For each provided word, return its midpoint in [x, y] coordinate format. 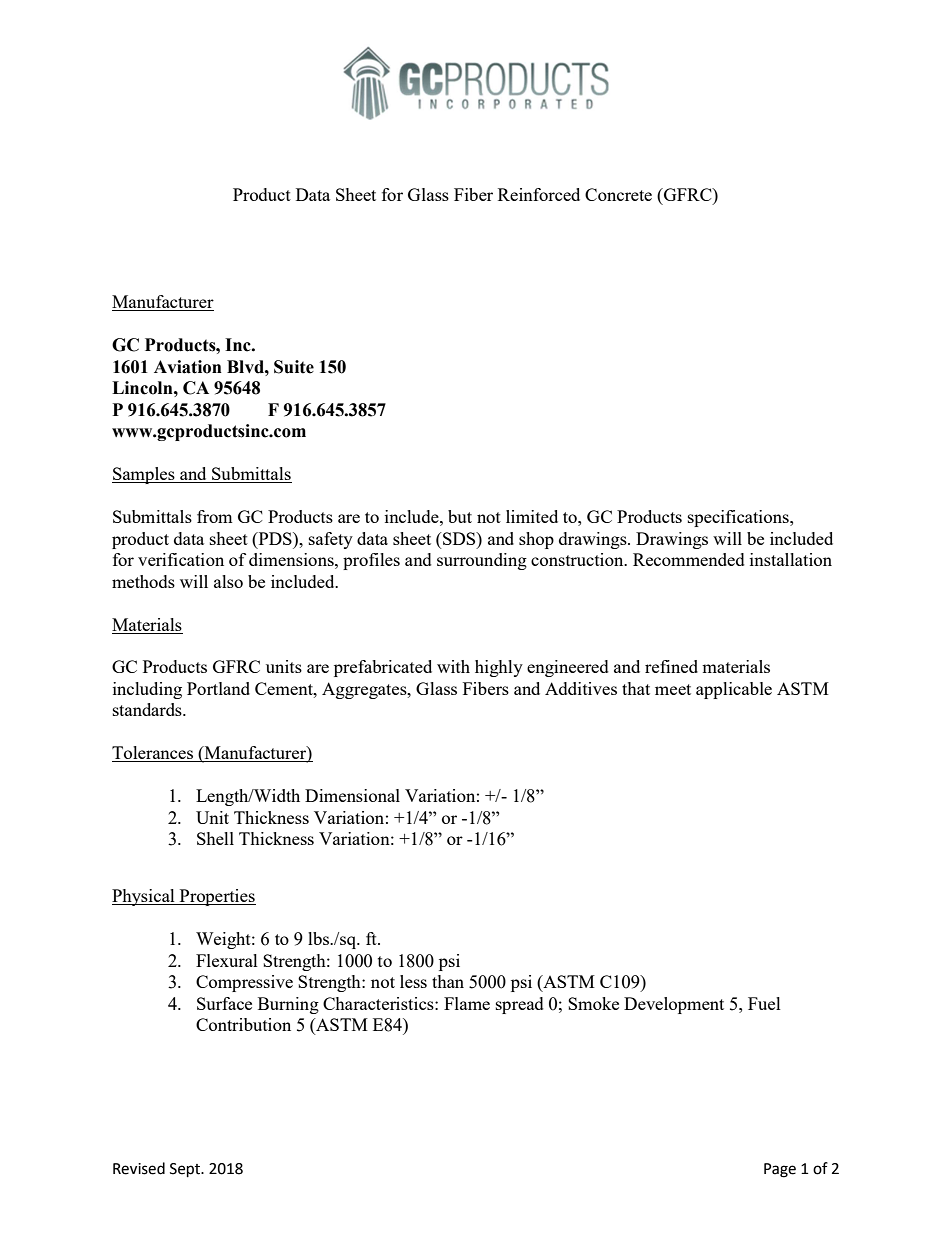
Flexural [227, 960]
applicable [734, 690]
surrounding [482, 561]
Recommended [689, 559]
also [228, 581]
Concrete [618, 194]
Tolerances [153, 754]
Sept [186, 1170]
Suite [294, 367]
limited [532, 516]
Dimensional [352, 795]
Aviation [188, 367]
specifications [739, 518]
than [448, 981]
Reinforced [539, 194]
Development [674, 1005]
